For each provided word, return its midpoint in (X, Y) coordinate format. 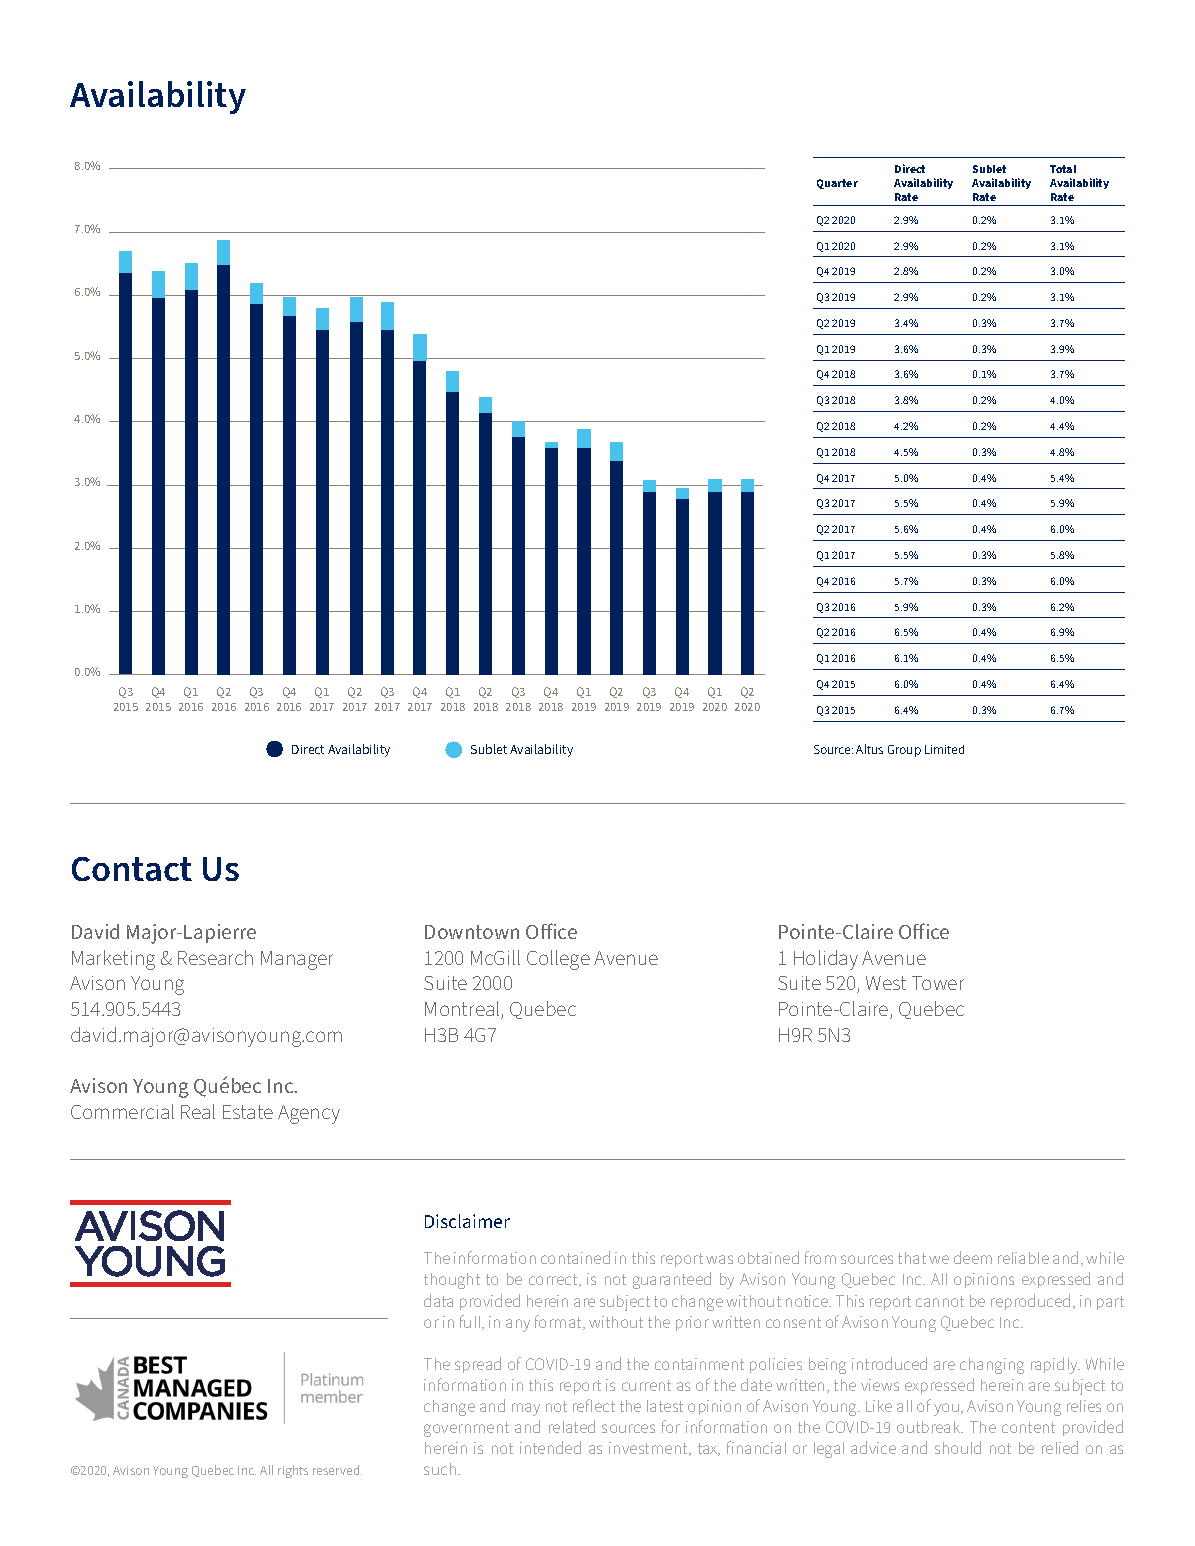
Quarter (837, 184)
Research (215, 957)
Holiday (826, 960)
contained (575, 1257)
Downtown (472, 932)
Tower (938, 983)
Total (1063, 169)
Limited (944, 749)
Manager (297, 960)
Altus (869, 749)
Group (904, 751)
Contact (132, 869)
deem (973, 1257)
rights (293, 1471)
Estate (248, 1112)
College (558, 960)
